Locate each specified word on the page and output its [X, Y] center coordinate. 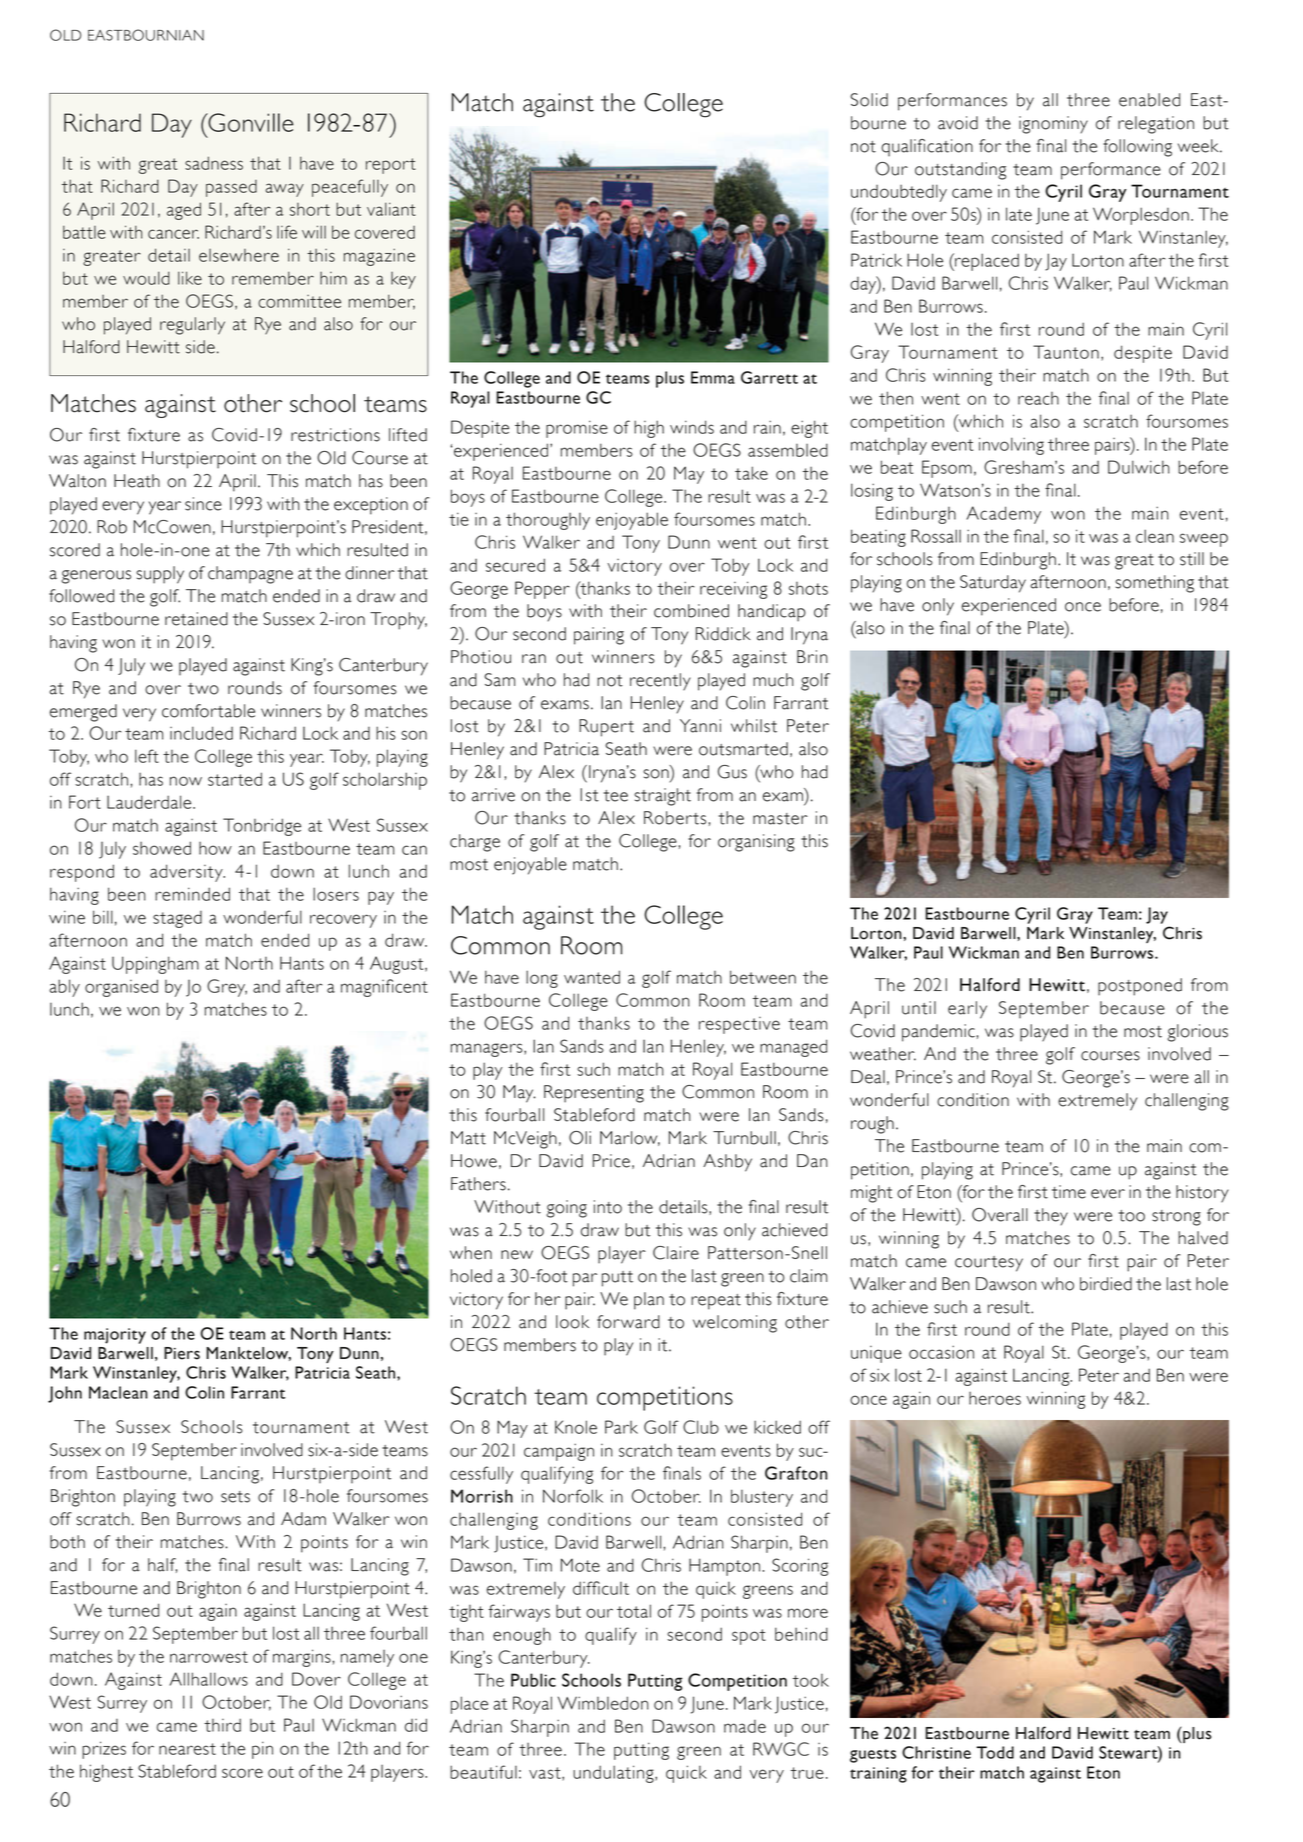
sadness [214, 163]
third [222, 1725]
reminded [192, 894]
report [391, 166]
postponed [1140, 987]
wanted [592, 977]
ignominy [1053, 125]
